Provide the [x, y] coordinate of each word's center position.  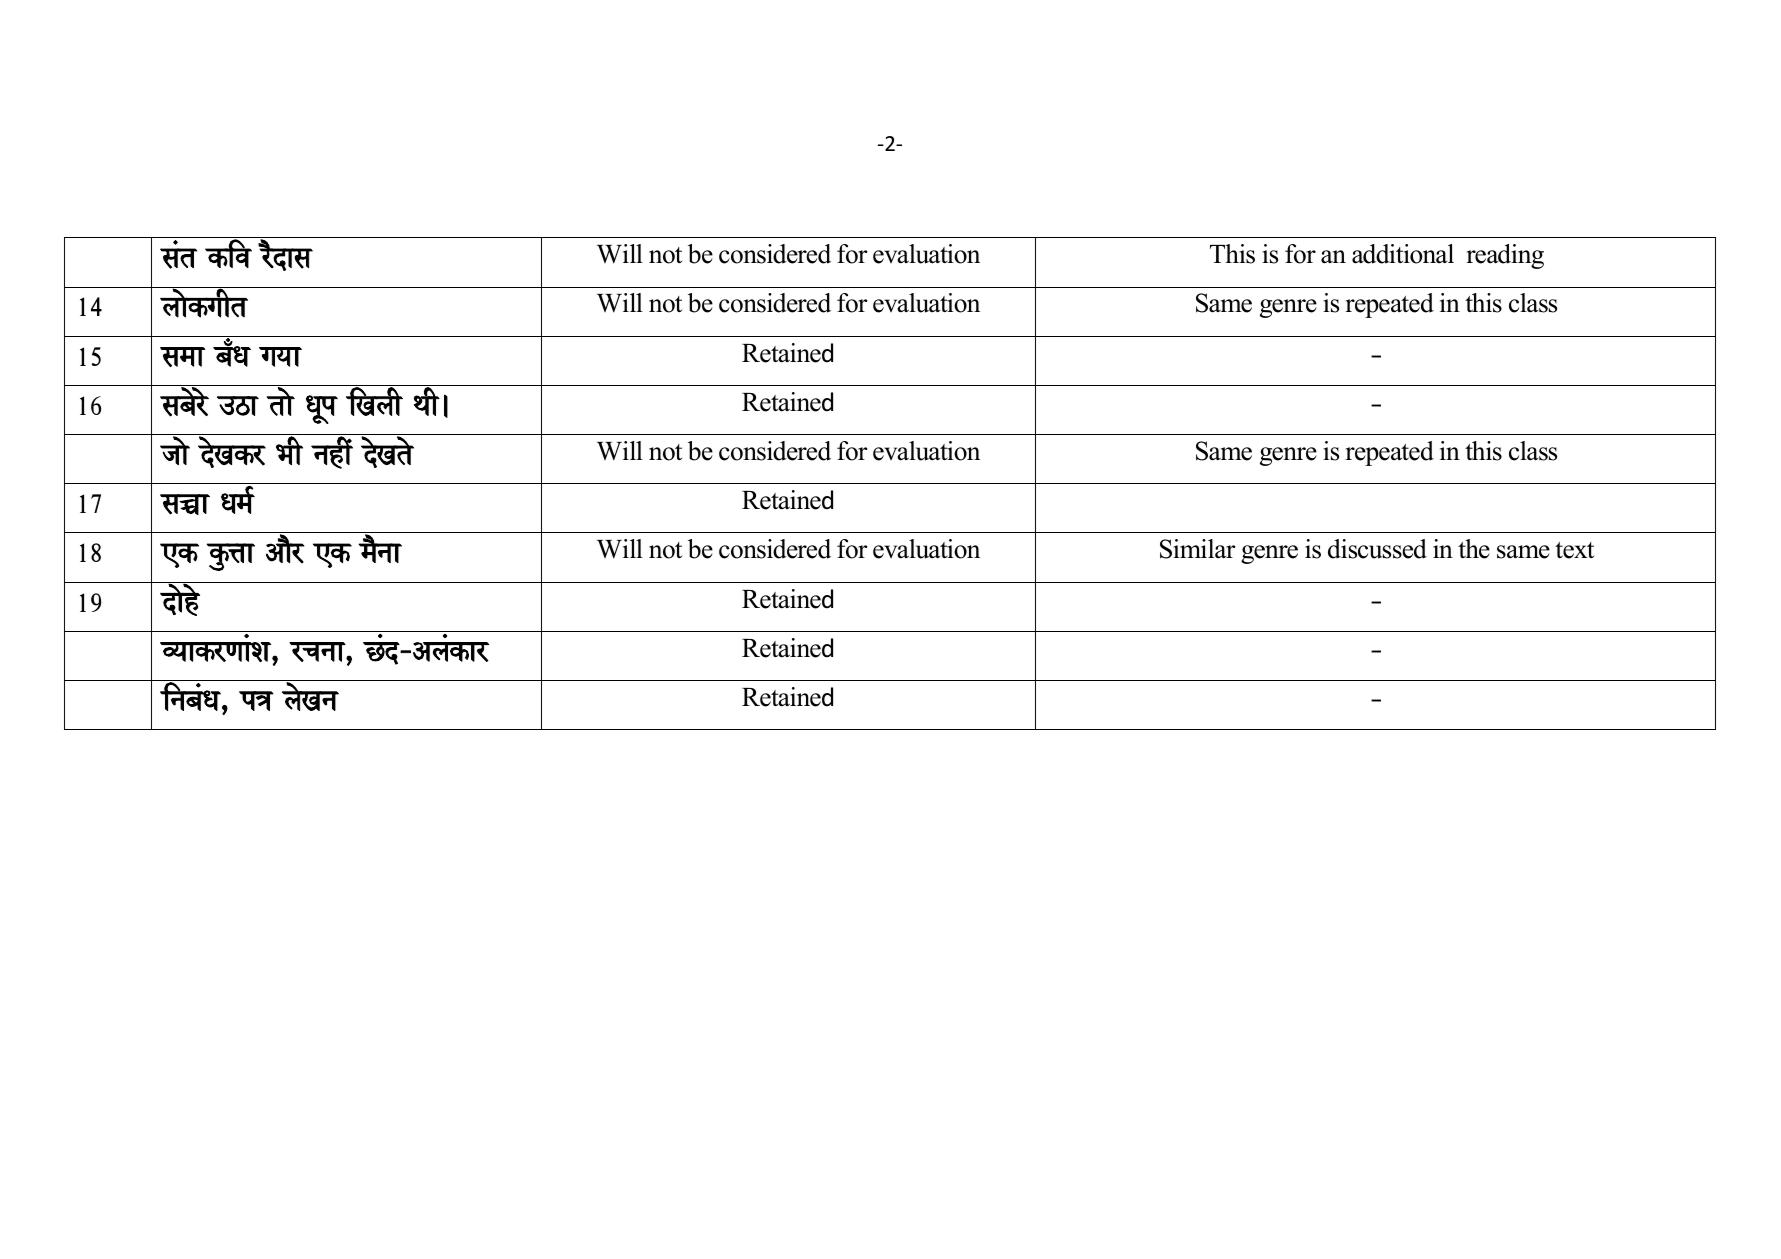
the [1474, 549]
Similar [1197, 549]
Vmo [281, 400]
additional [1403, 254]
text [1574, 550]
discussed [1377, 549]
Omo [175, 449]
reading [1505, 256]
